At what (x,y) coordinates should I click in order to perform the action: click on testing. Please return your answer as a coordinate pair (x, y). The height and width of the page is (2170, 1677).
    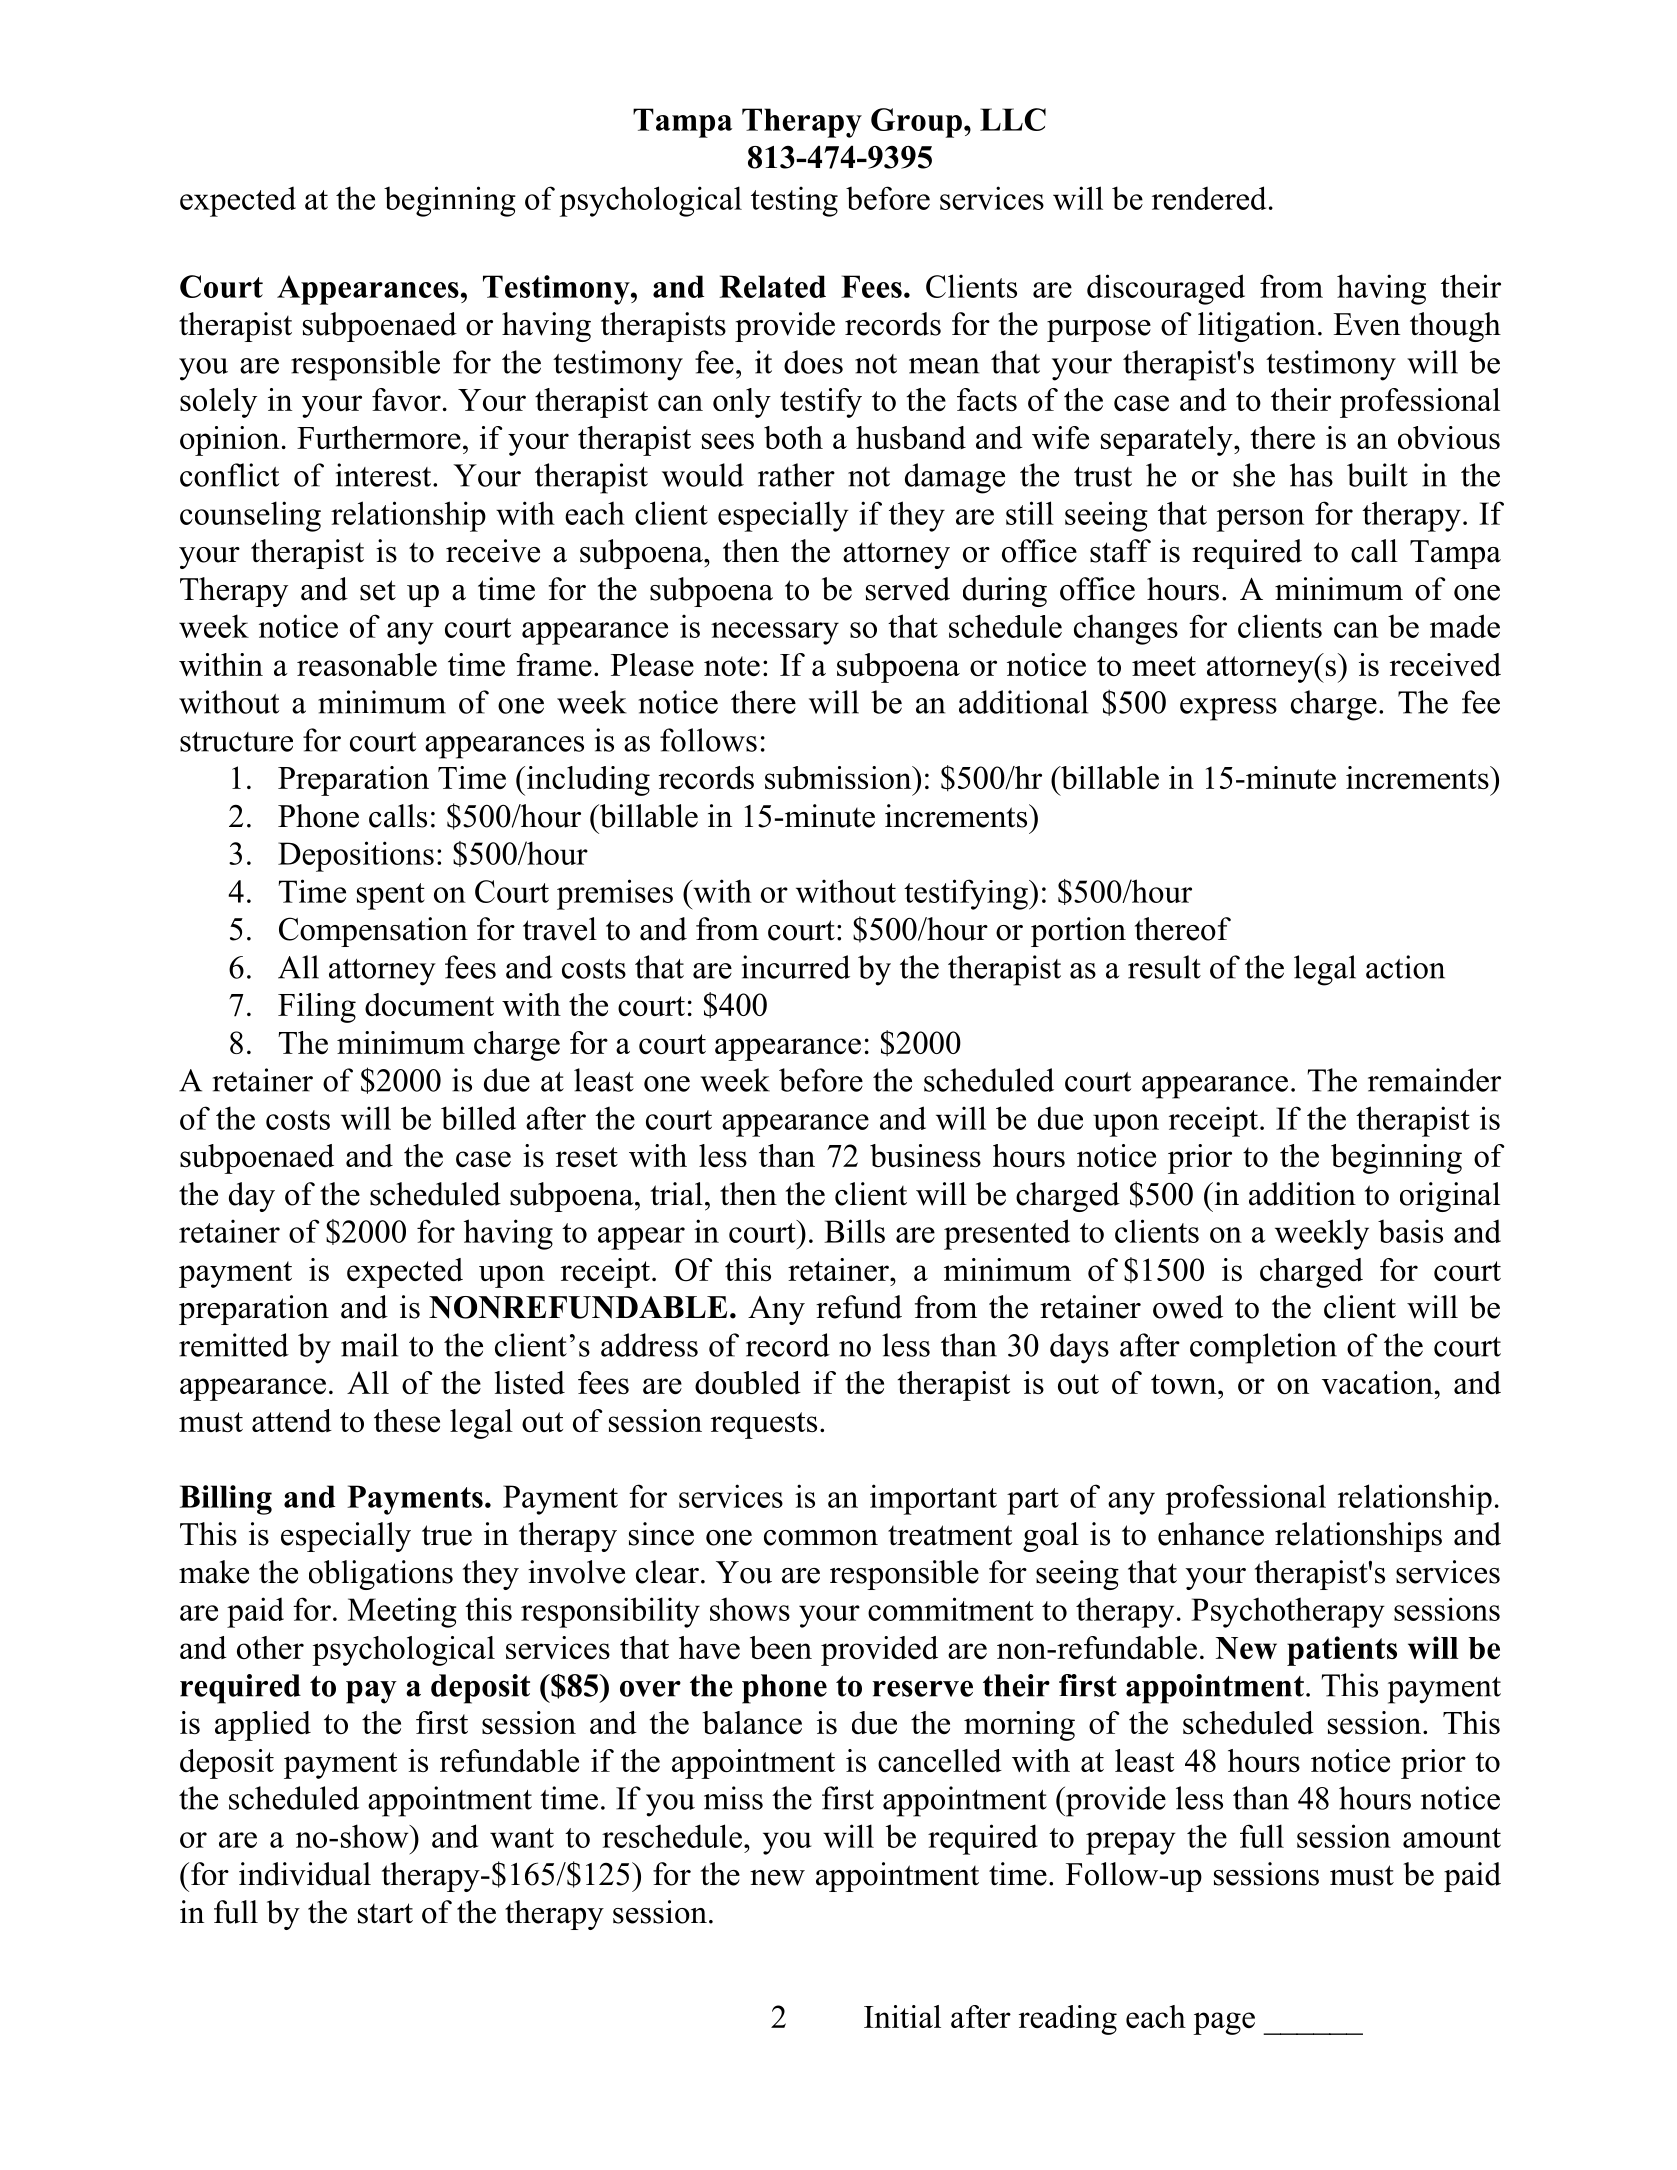
    Looking at the image, I should click on (794, 201).
